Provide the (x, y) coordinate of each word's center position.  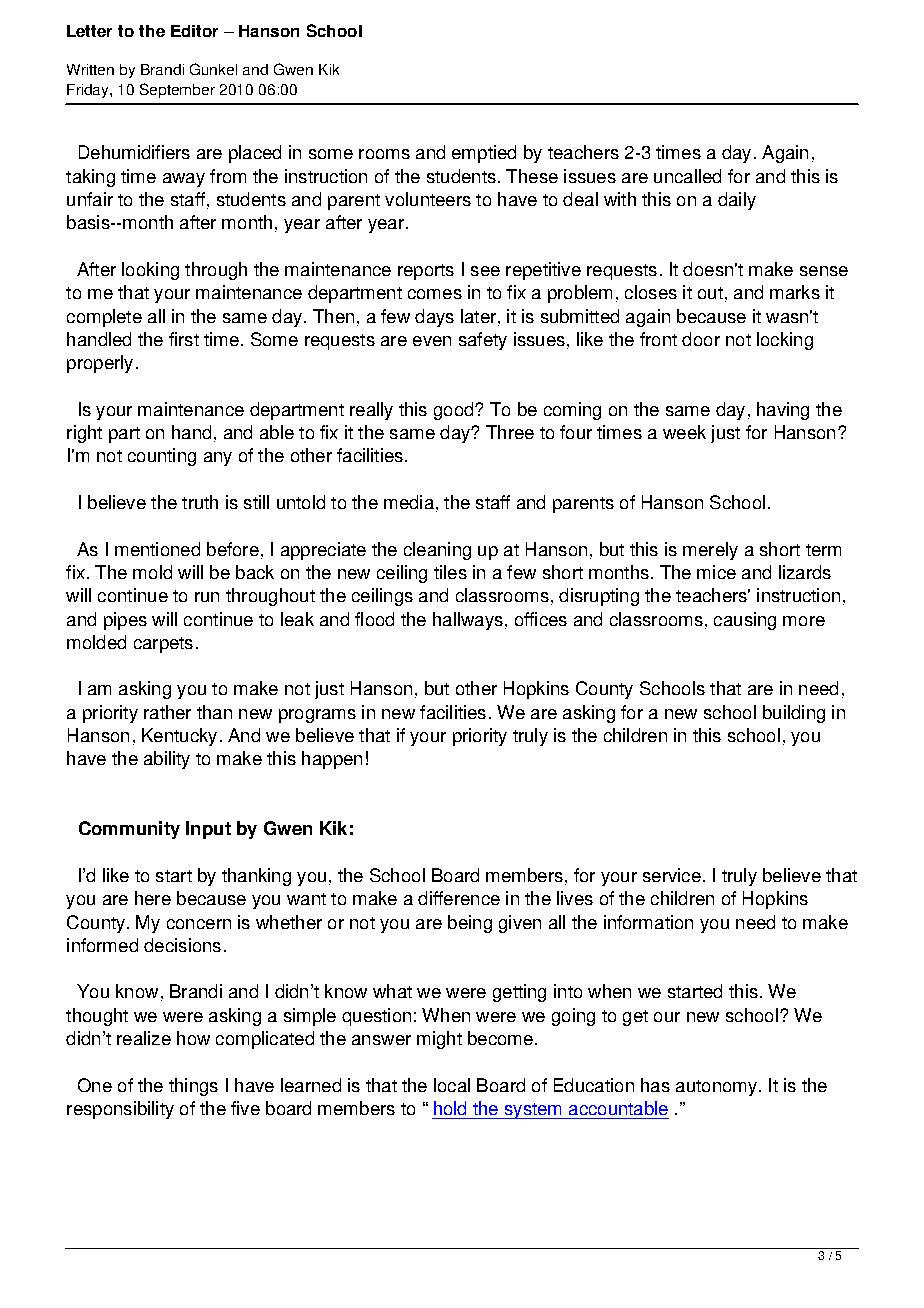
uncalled (687, 176)
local (452, 1085)
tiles (450, 572)
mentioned (157, 549)
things (193, 1087)
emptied (484, 154)
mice (716, 572)
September (177, 90)
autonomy (716, 1088)
